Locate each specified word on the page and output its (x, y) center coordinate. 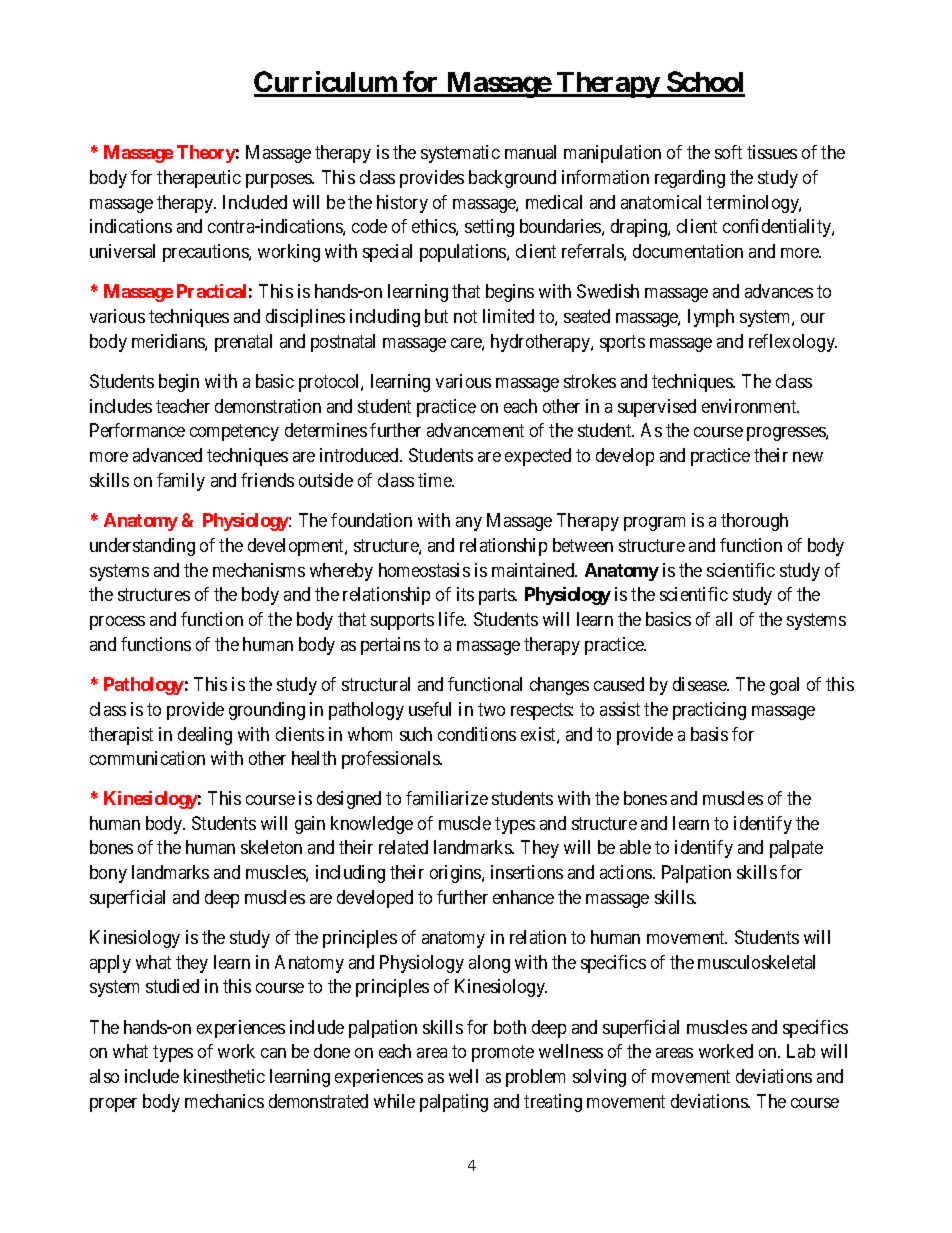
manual (530, 152)
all (724, 619)
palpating (454, 1103)
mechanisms (259, 570)
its (465, 594)
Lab (801, 1051)
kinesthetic (224, 1076)
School (705, 83)
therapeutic (199, 179)
